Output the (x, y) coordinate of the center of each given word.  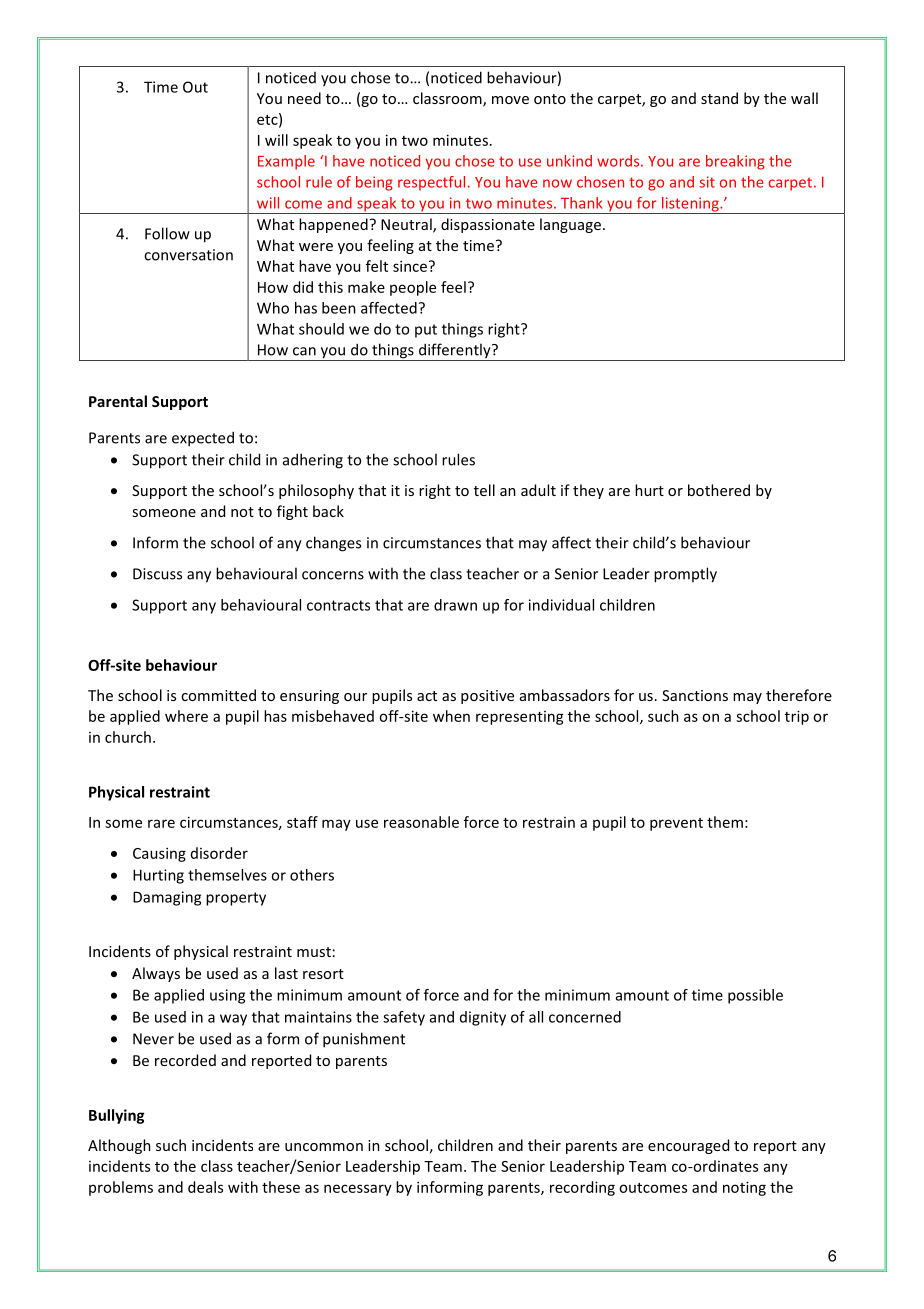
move (510, 100)
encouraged (688, 1146)
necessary (358, 1190)
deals (205, 1187)
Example (286, 162)
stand (719, 98)
